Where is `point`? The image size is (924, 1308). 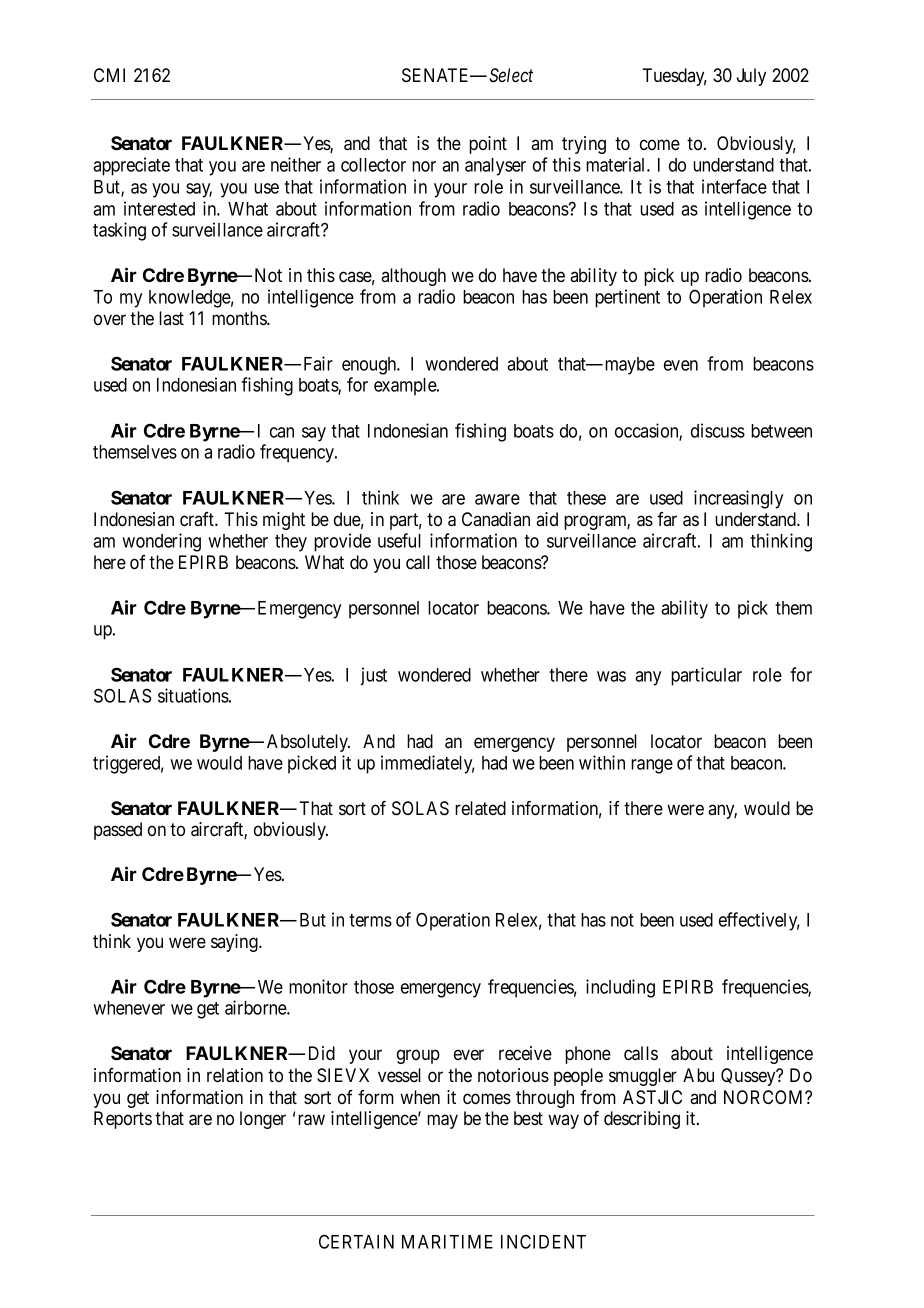
point is located at coordinates (488, 145).
